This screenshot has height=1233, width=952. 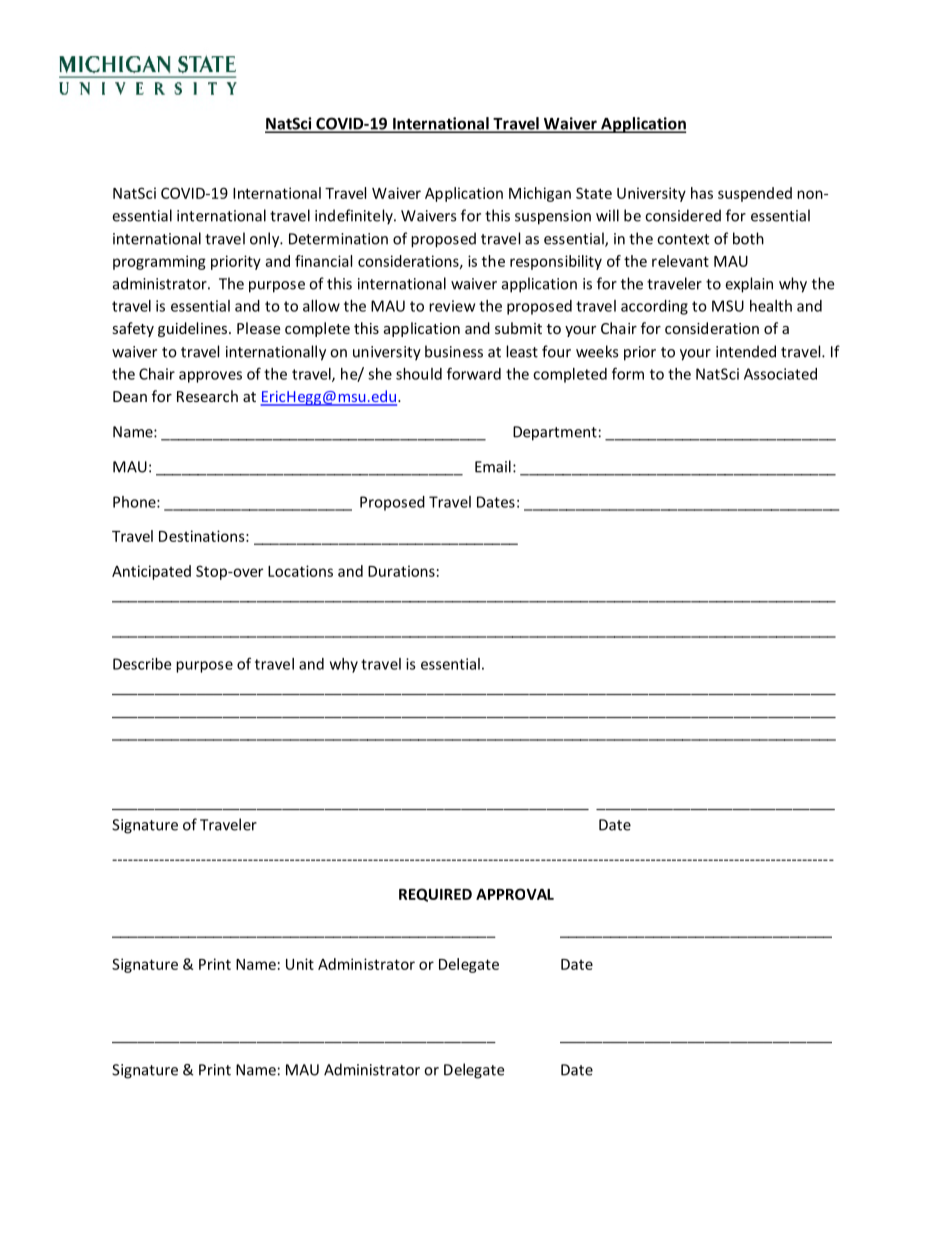 What do you see at coordinates (683, 215) in the screenshot?
I see `considered` at bounding box center [683, 215].
